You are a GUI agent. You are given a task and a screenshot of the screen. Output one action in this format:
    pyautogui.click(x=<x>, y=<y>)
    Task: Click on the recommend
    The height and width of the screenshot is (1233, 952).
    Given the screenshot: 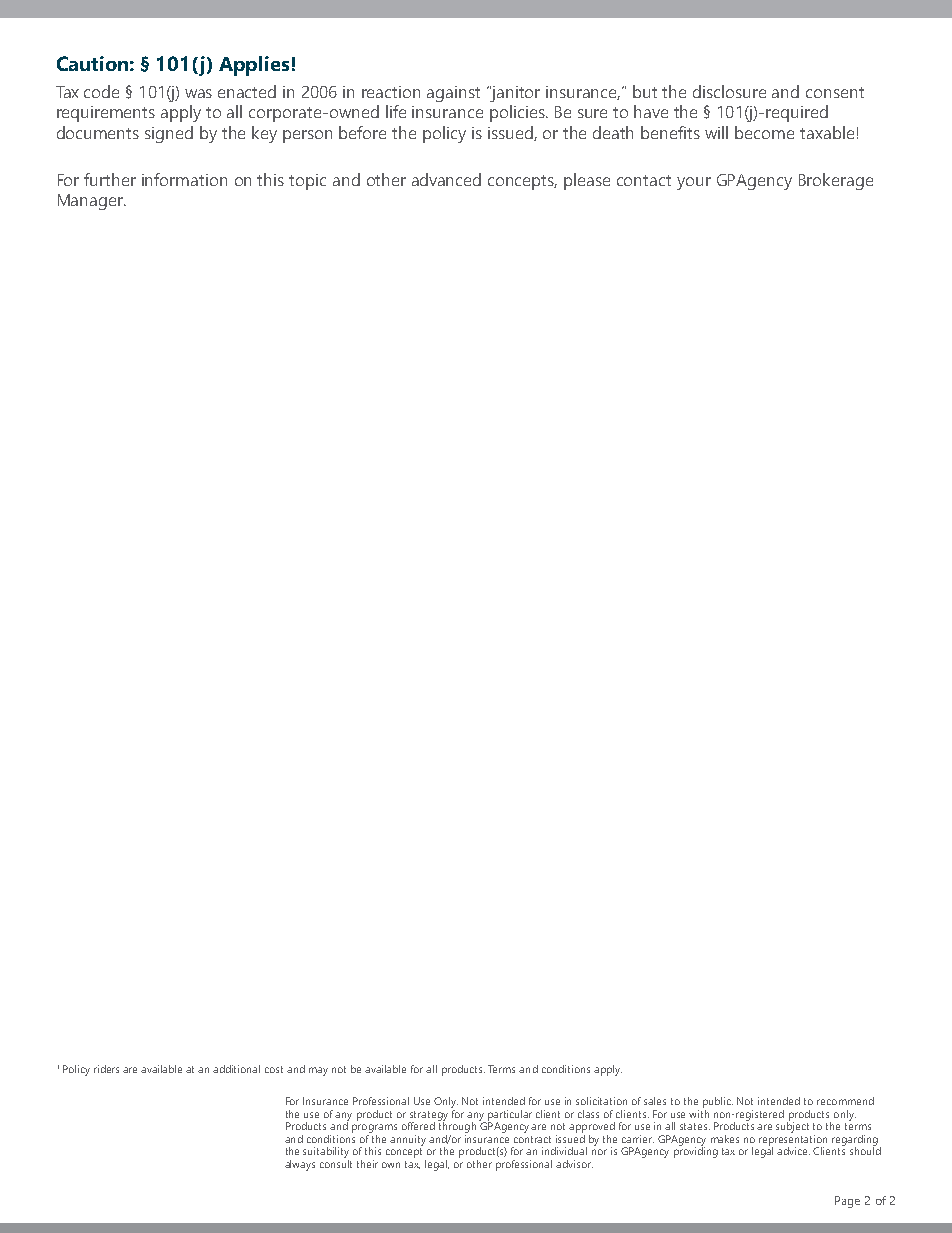 What is the action you would take?
    pyautogui.click(x=845, y=1101)
